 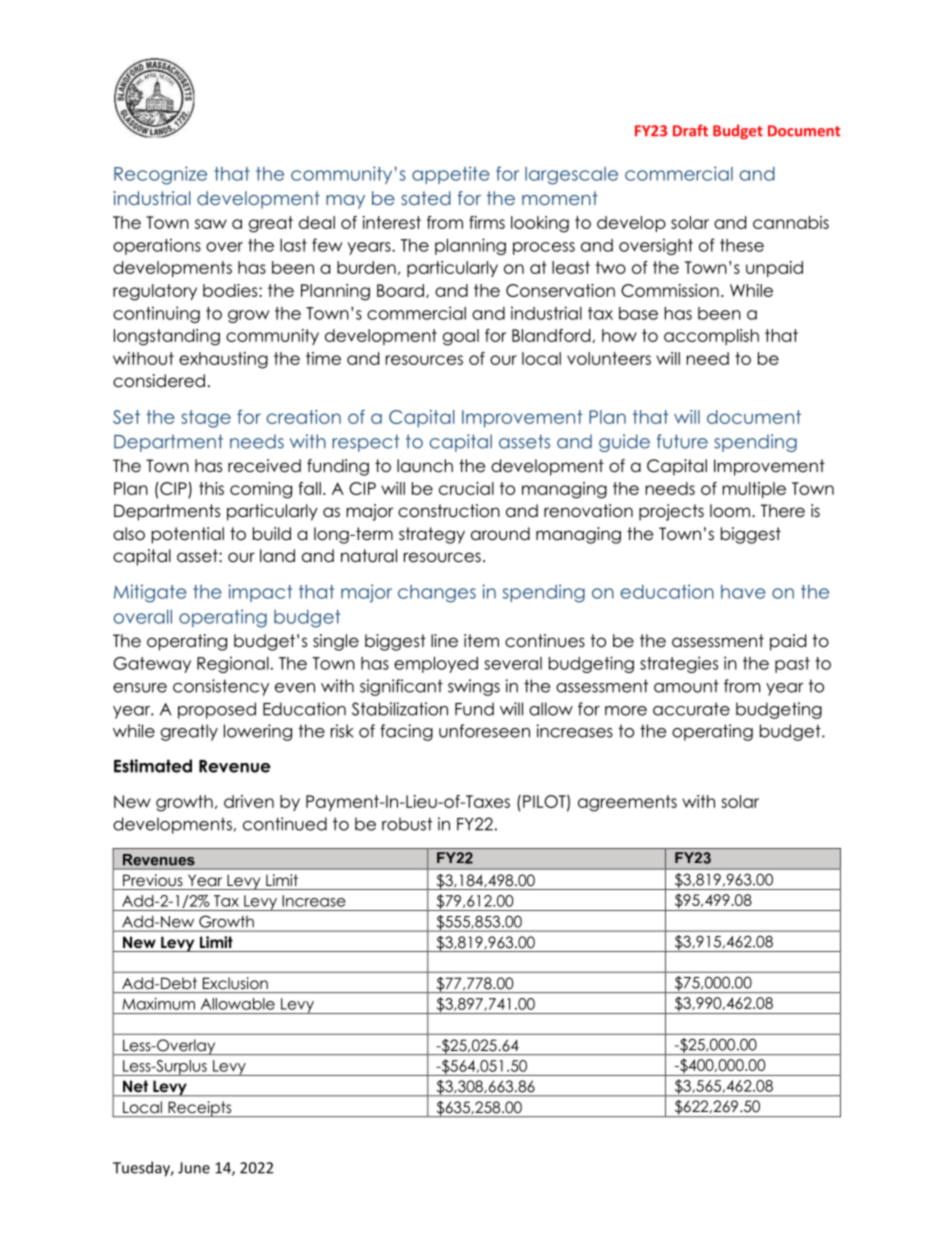 I want to click on appetite, so click(x=451, y=175).
